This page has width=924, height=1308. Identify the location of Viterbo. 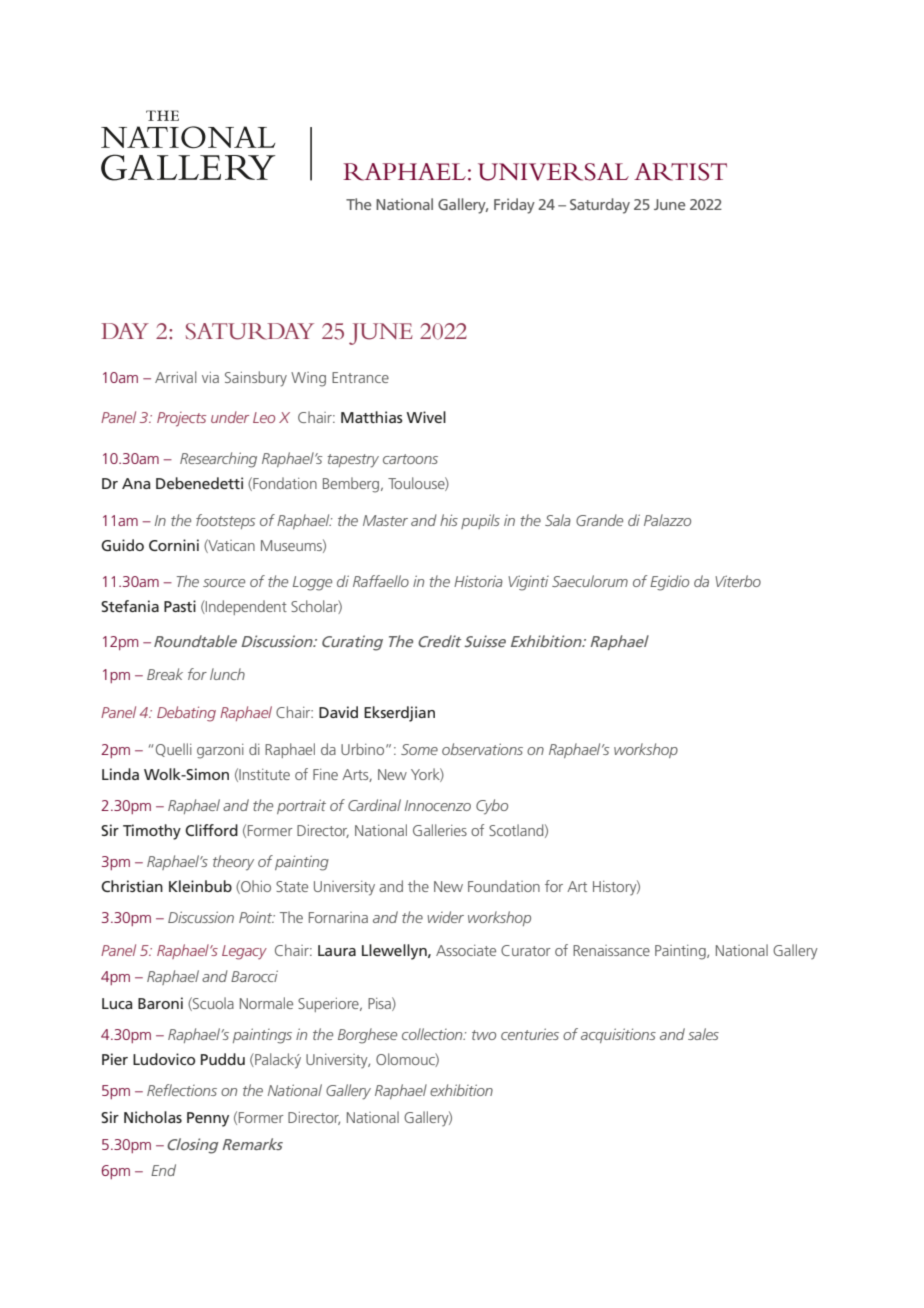
(738, 581).
